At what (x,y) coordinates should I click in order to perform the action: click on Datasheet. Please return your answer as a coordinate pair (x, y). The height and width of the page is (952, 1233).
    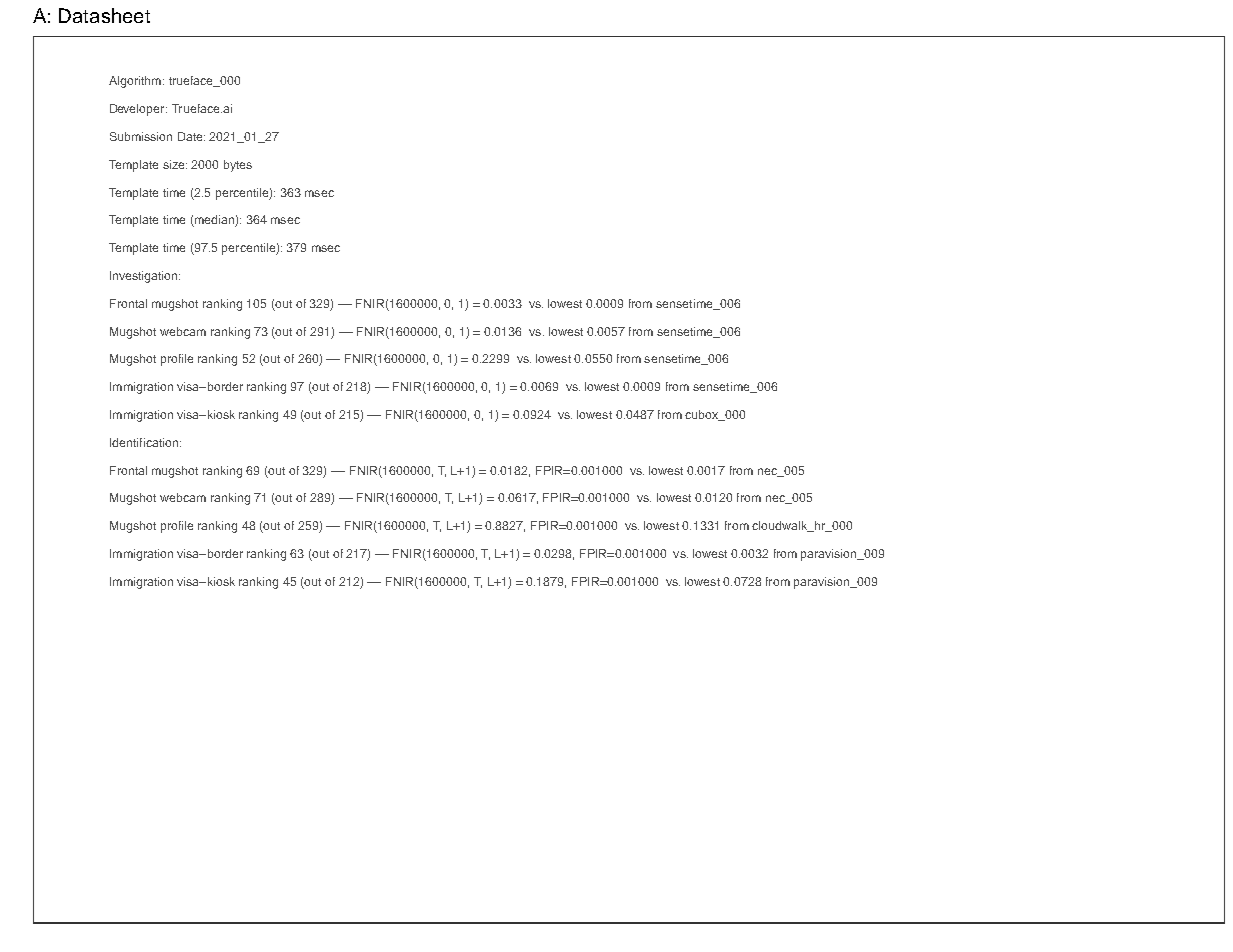
    Looking at the image, I should click on (104, 15).
